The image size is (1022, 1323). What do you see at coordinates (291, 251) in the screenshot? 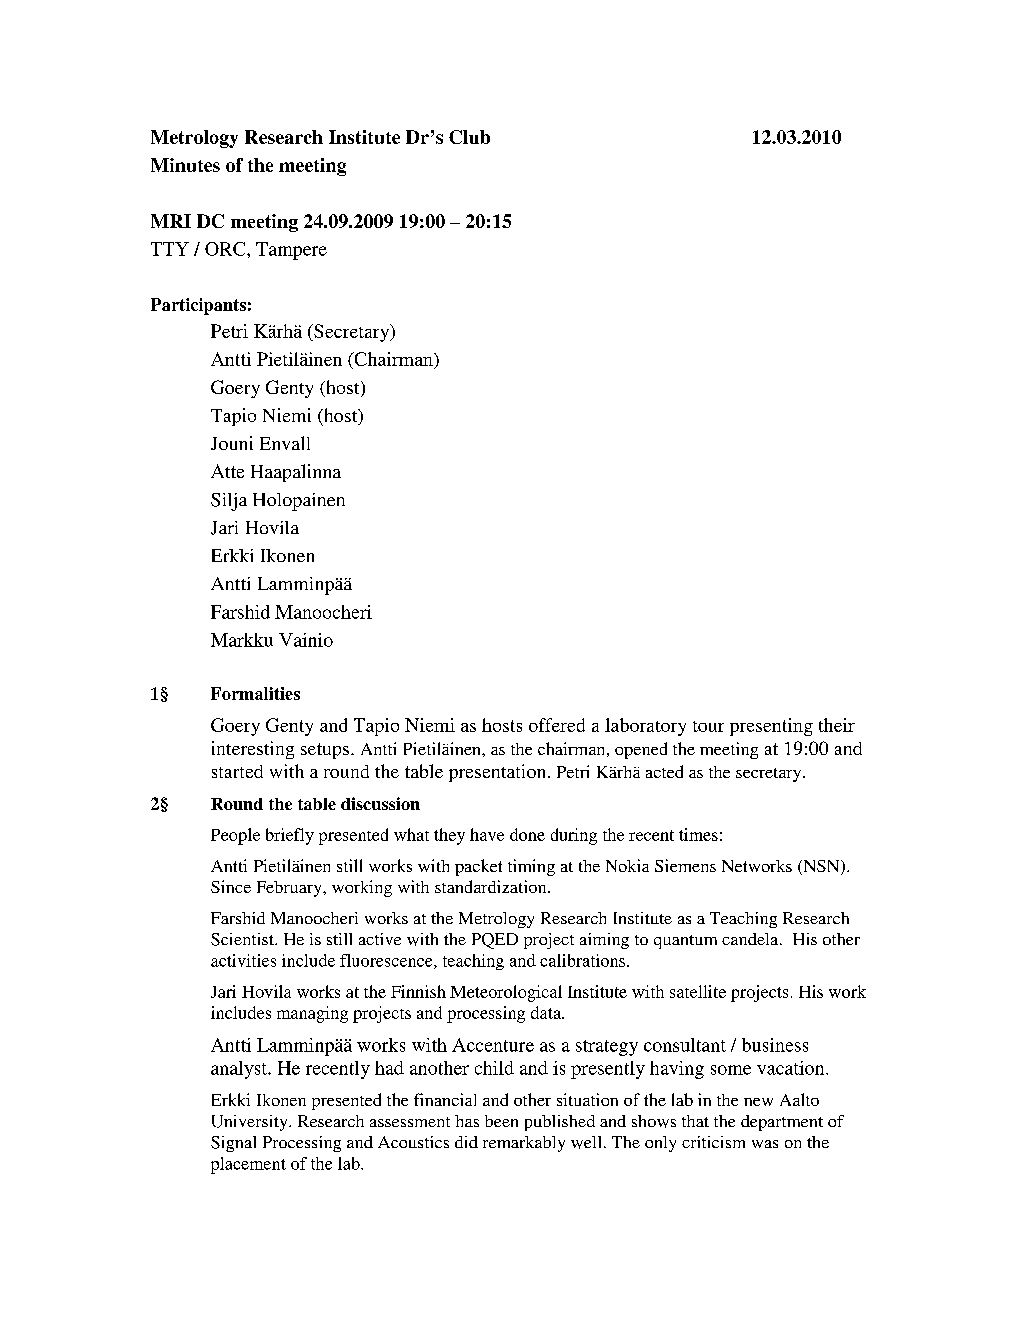
I see `Tampere` at bounding box center [291, 251].
